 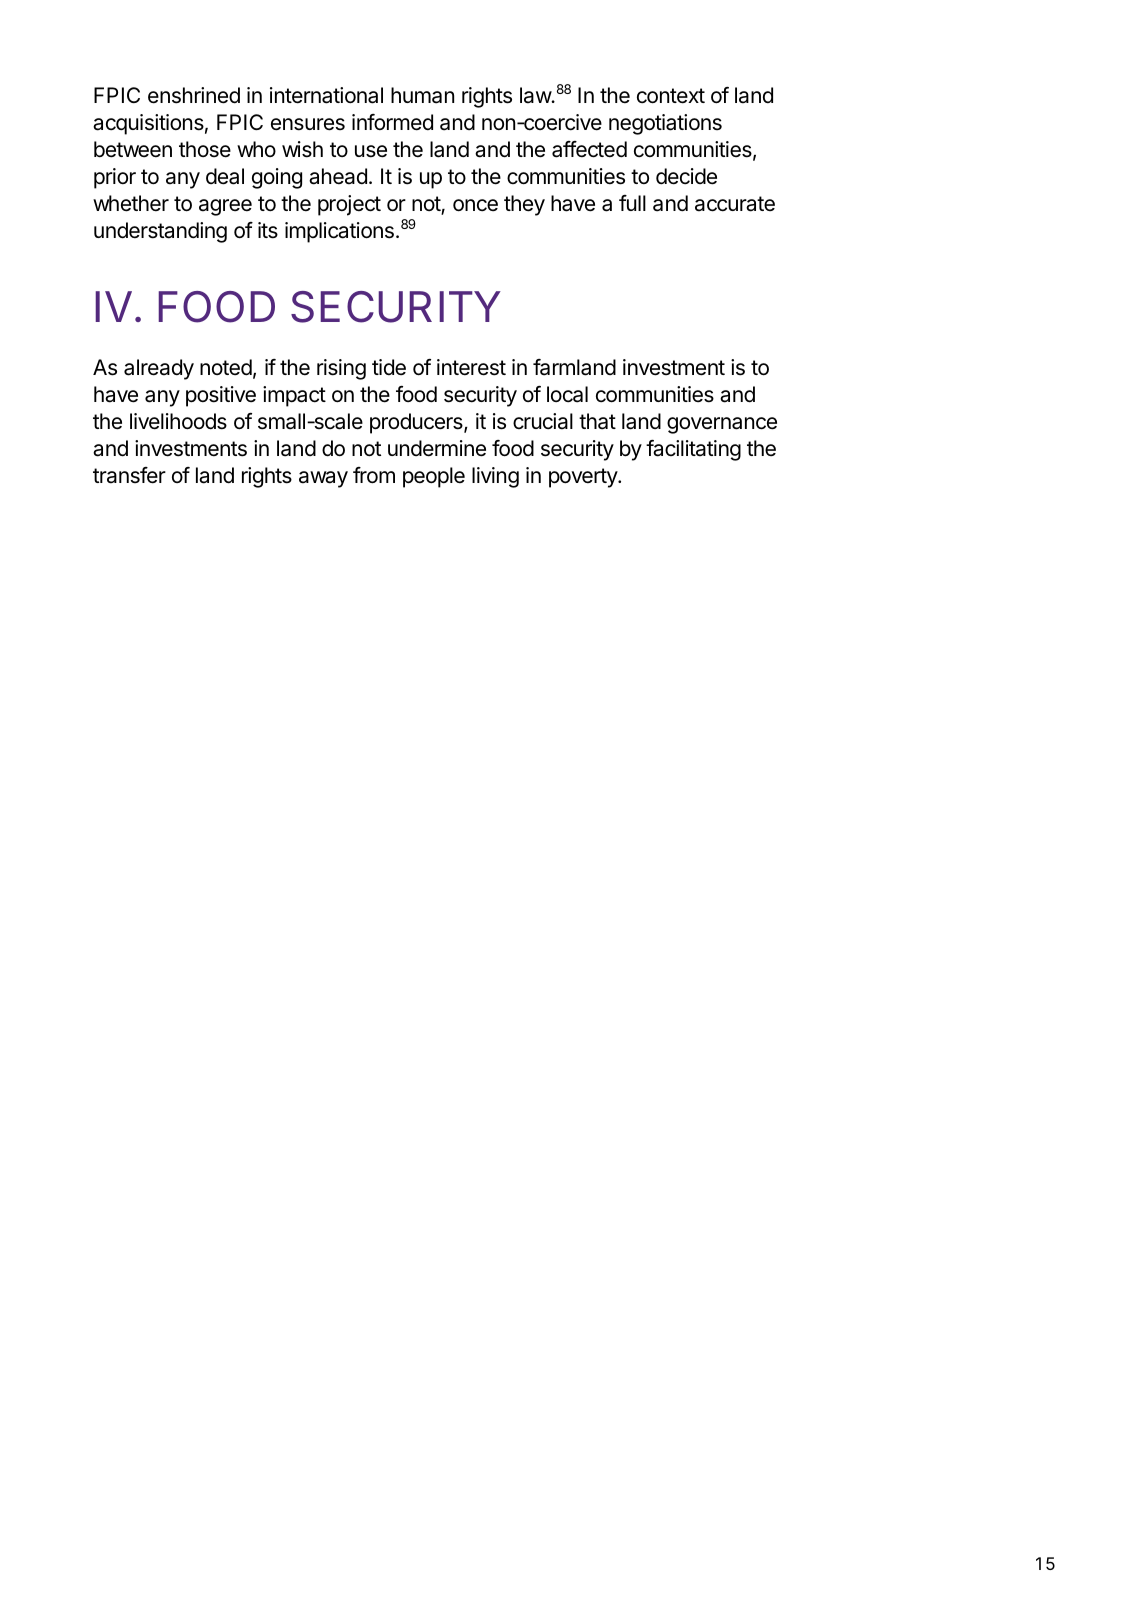 I want to click on already, so click(x=159, y=369).
